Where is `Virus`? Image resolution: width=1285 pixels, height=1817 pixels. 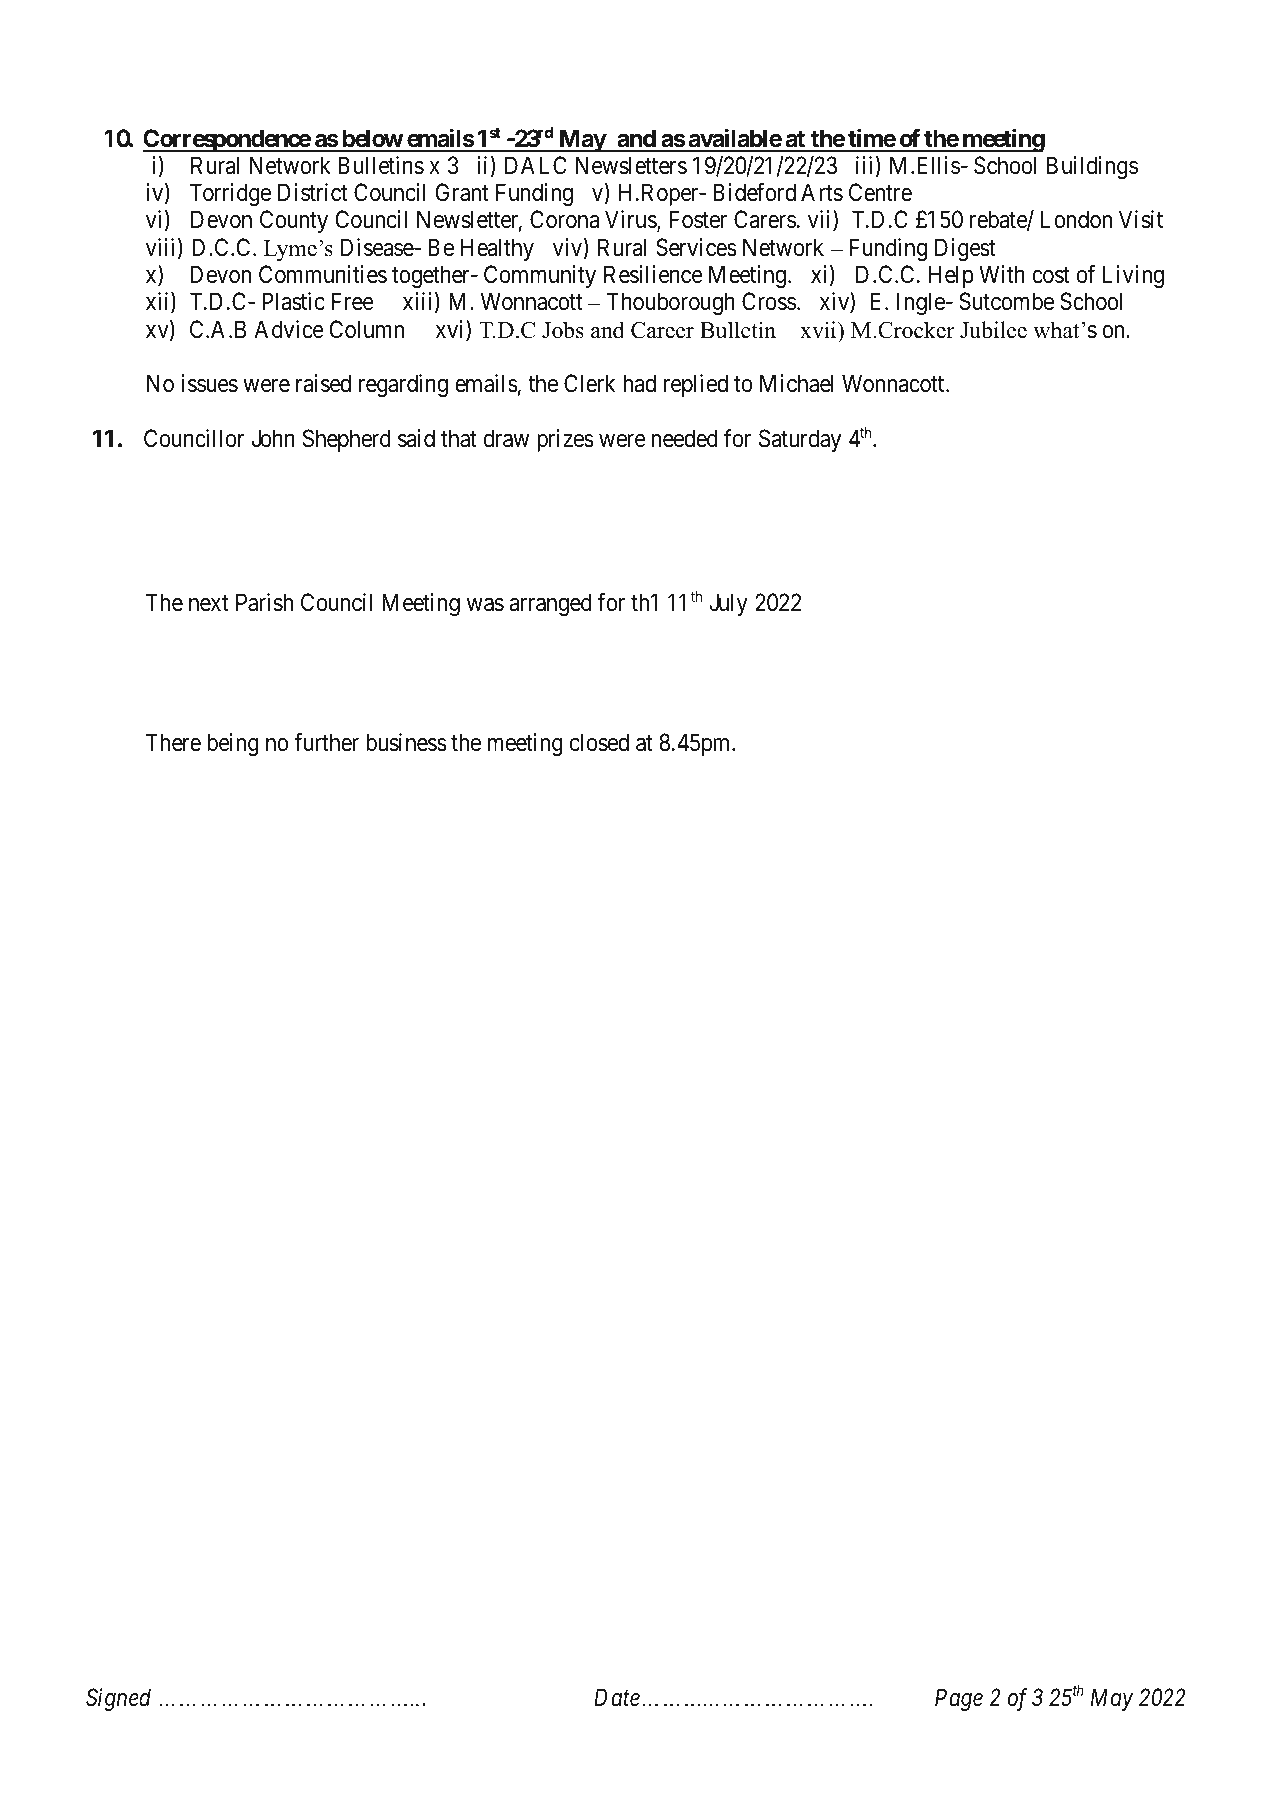
Virus is located at coordinates (631, 221).
